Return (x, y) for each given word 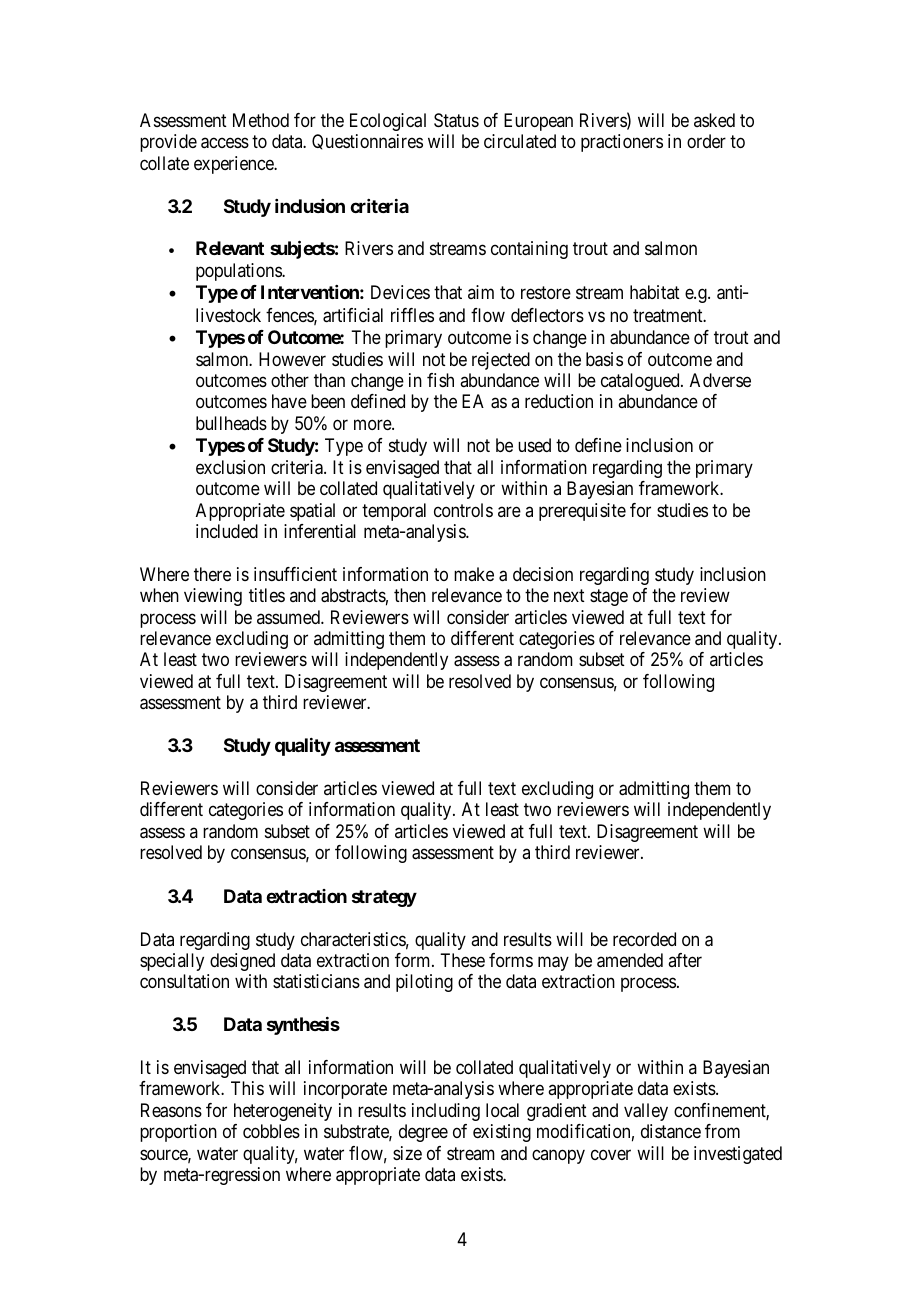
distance (671, 1131)
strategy (384, 898)
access (225, 143)
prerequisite (582, 512)
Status (456, 120)
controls (463, 510)
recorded (644, 939)
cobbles (271, 1131)
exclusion (230, 467)
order (706, 141)
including (446, 1112)
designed (242, 962)
